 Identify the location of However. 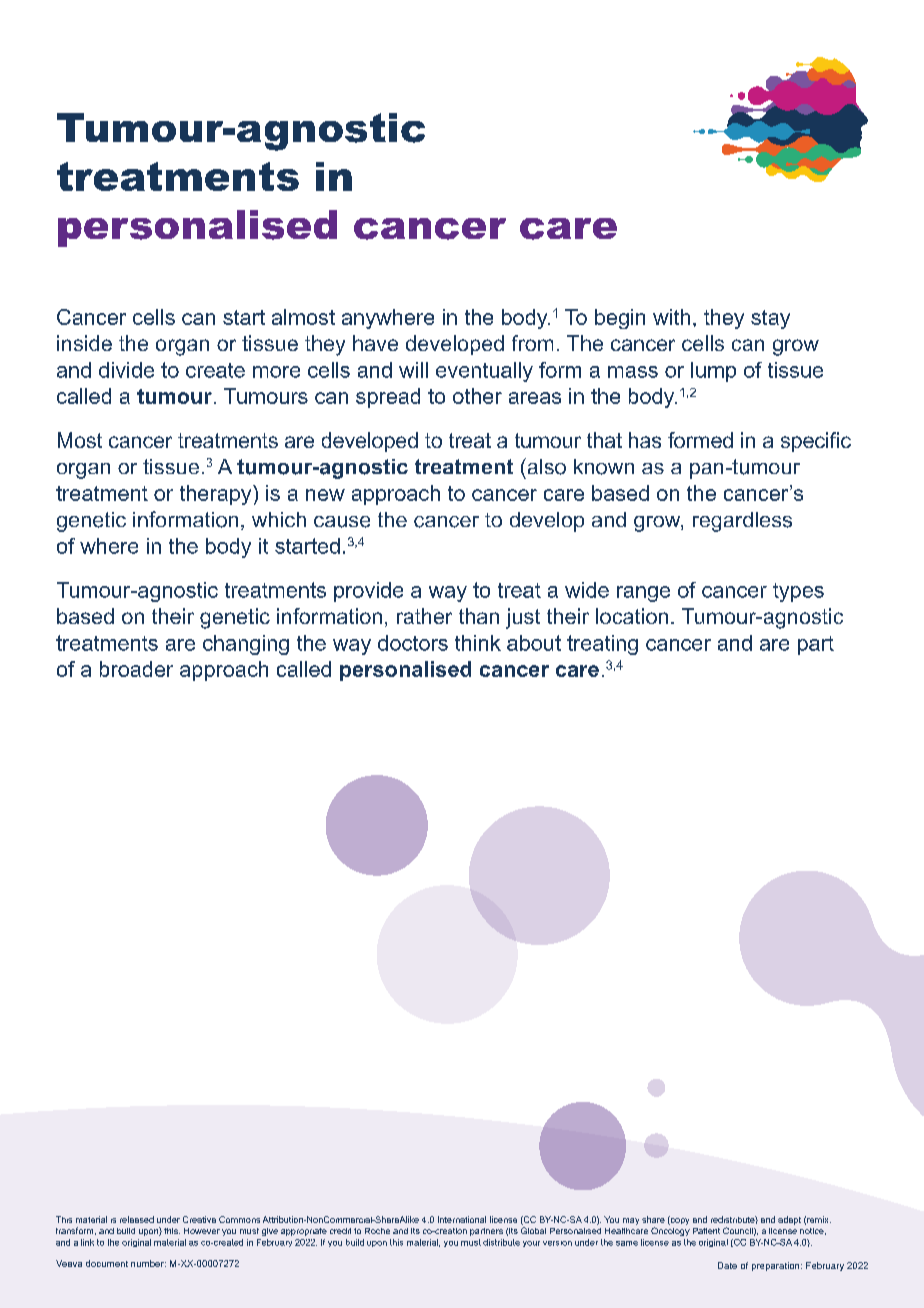
(202, 1231).
